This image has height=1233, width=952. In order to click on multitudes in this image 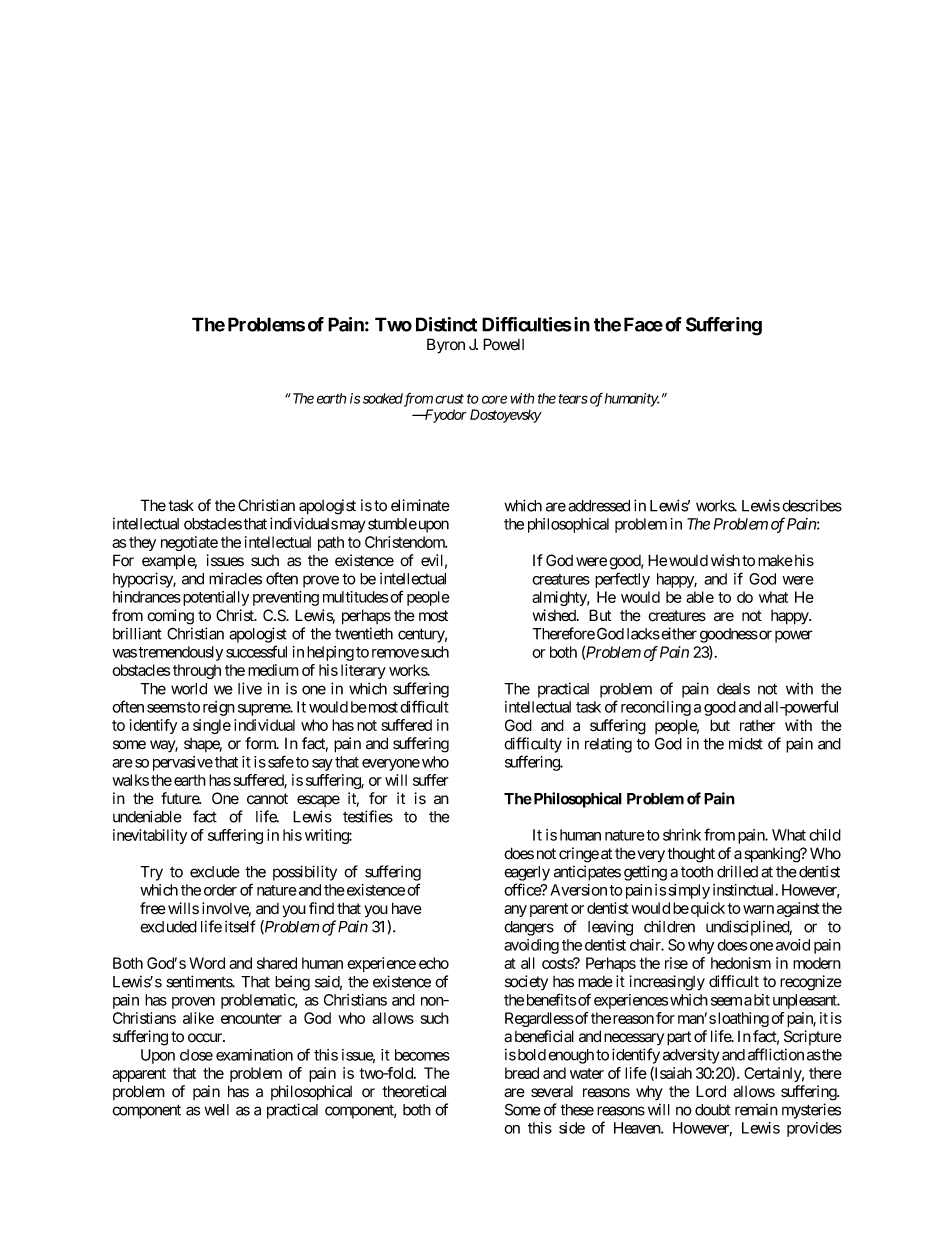, I will do `click(355, 597)`.
